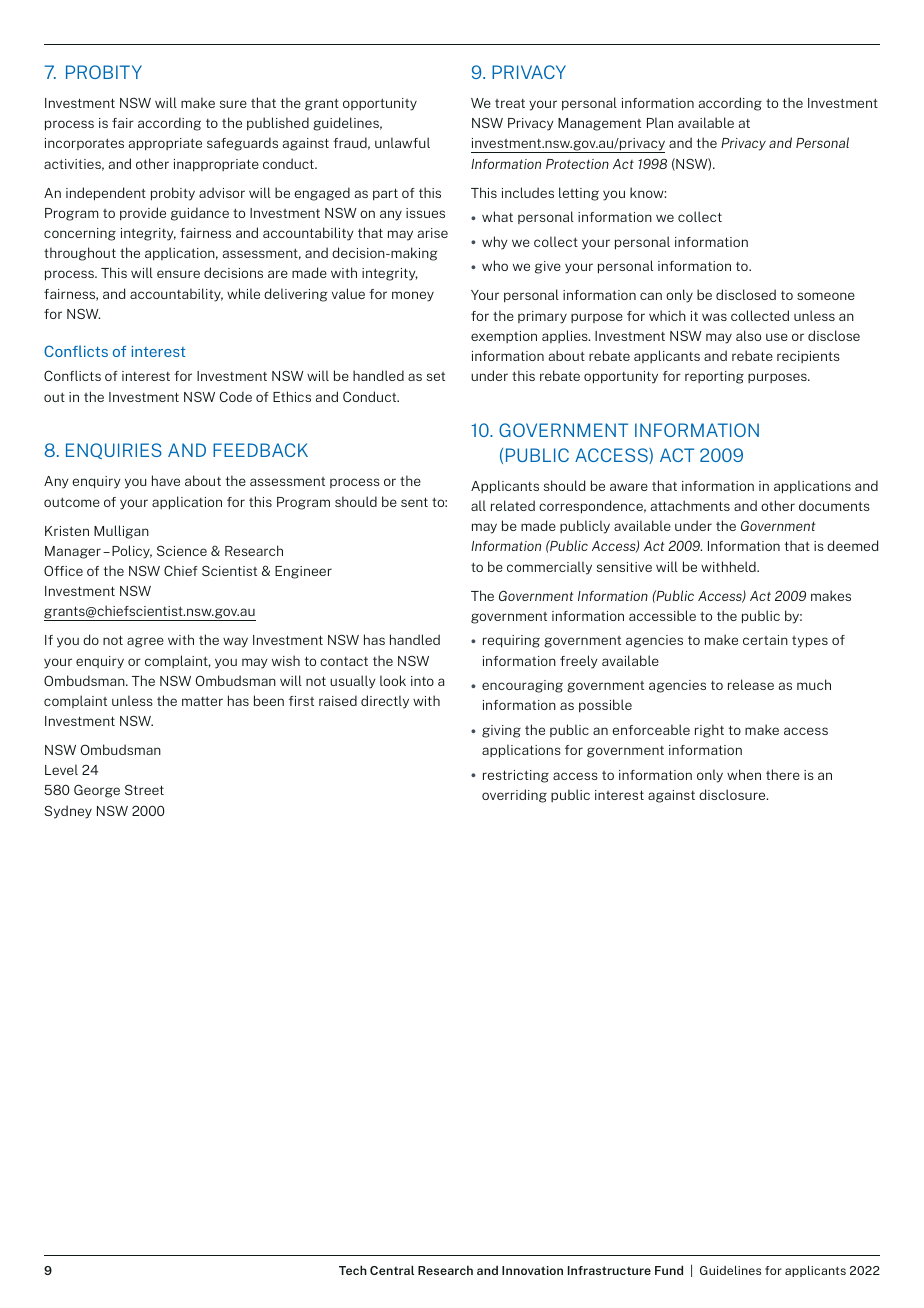 The height and width of the document is (1308, 924). Describe the element at coordinates (422, 681) in the document. I see `into` at that location.
